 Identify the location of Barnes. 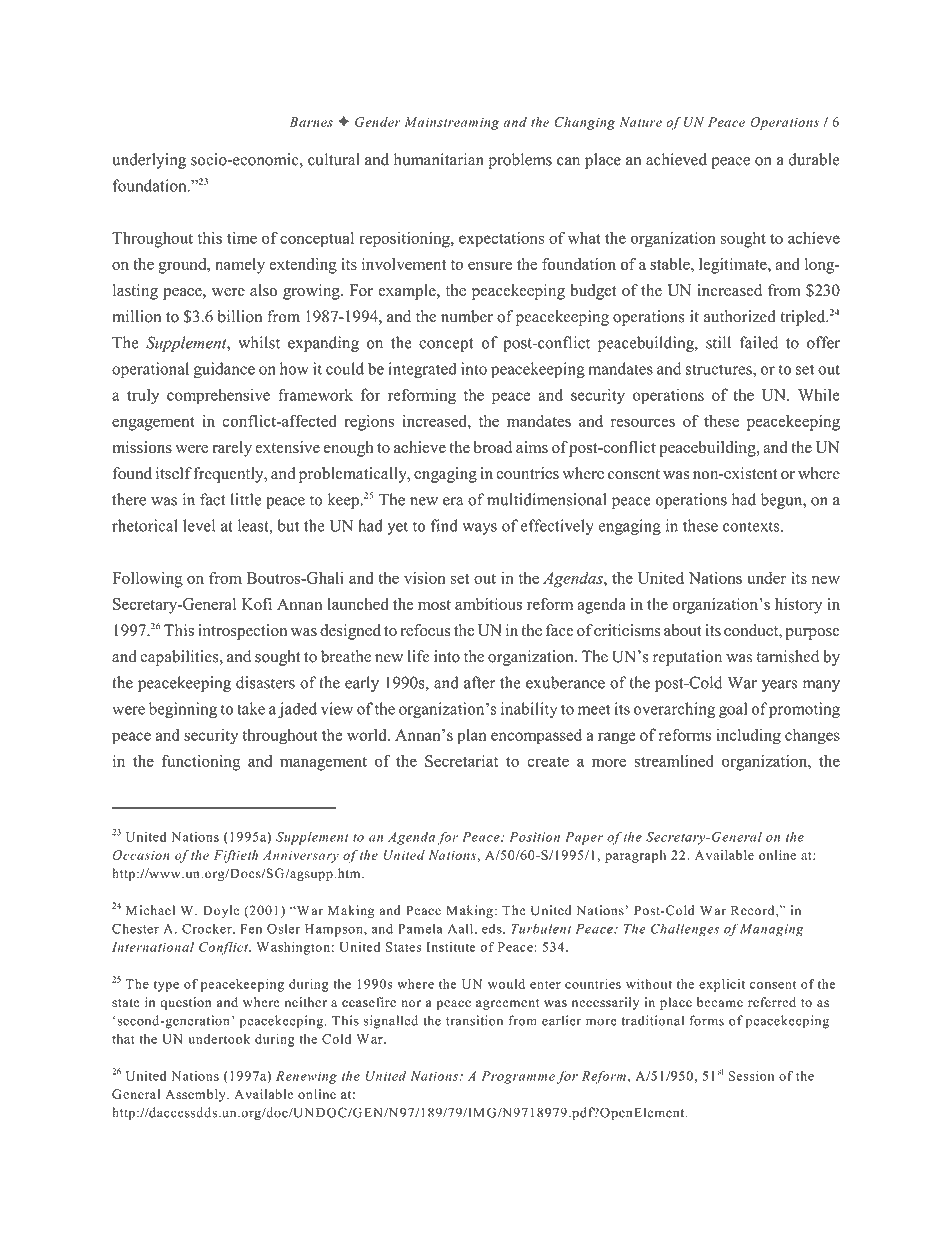
(311, 122).
